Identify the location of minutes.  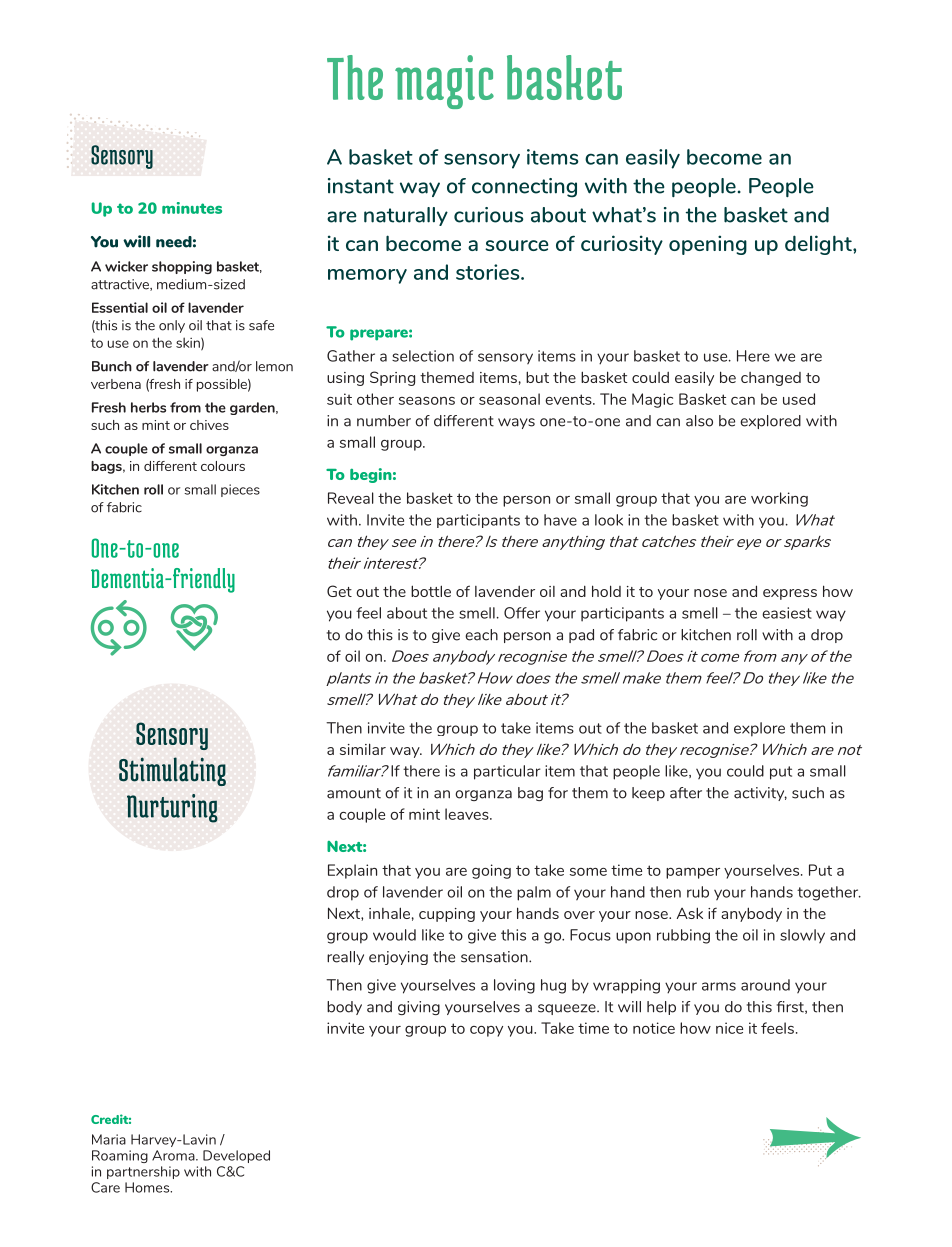
(192, 208).
